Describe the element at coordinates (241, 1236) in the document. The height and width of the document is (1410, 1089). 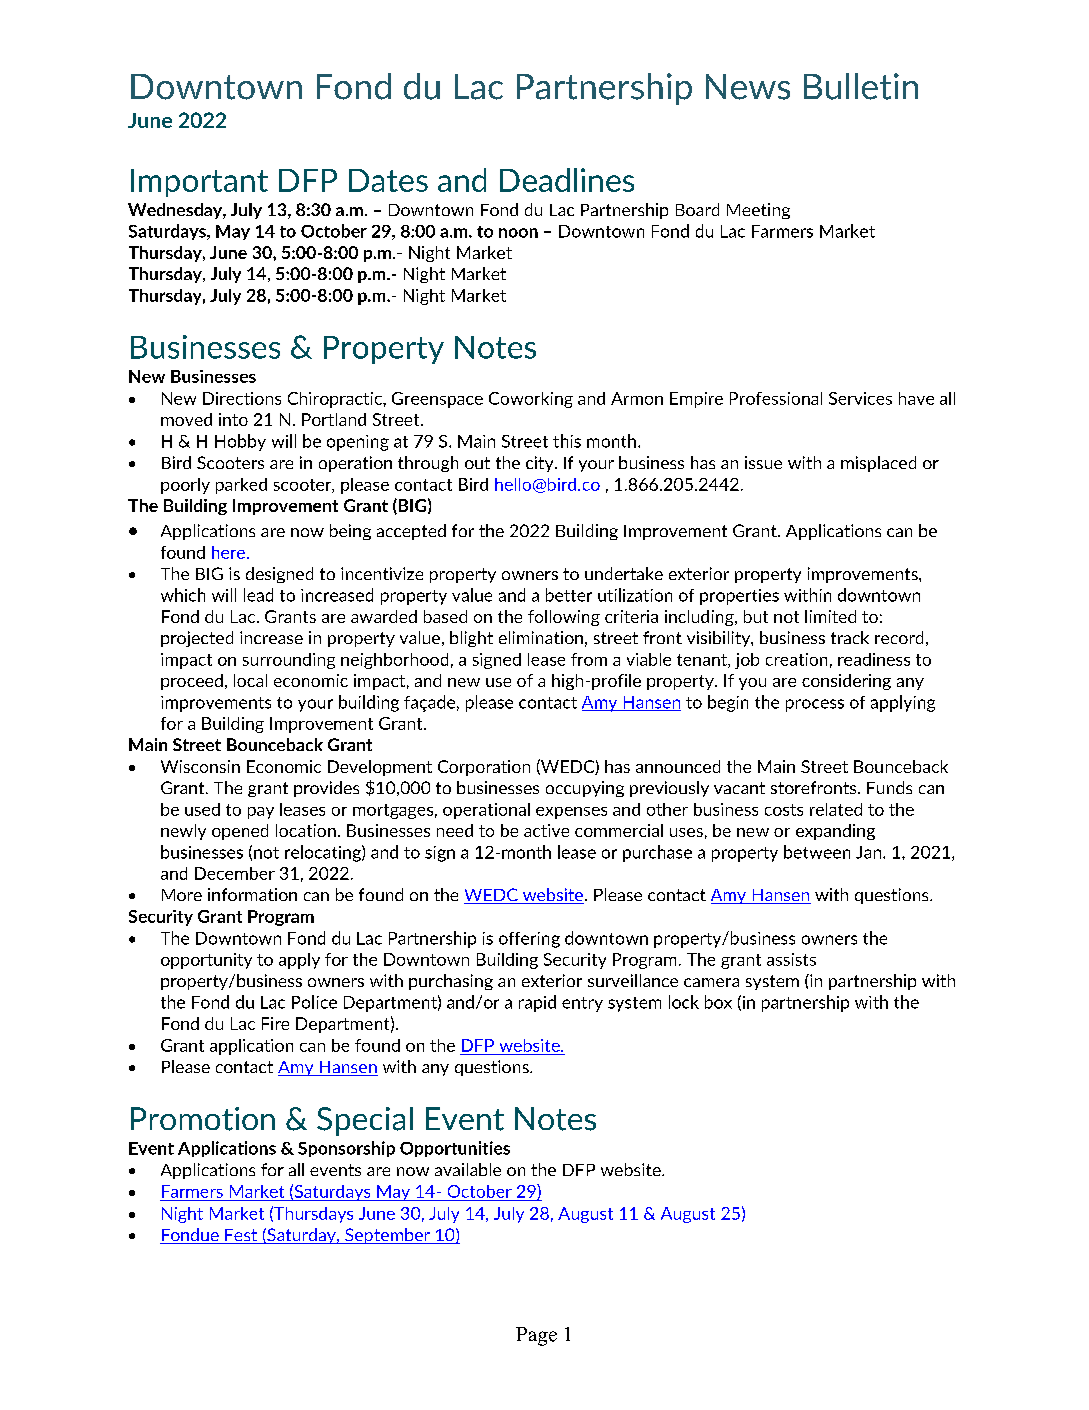
I see `Fest` at that location.
